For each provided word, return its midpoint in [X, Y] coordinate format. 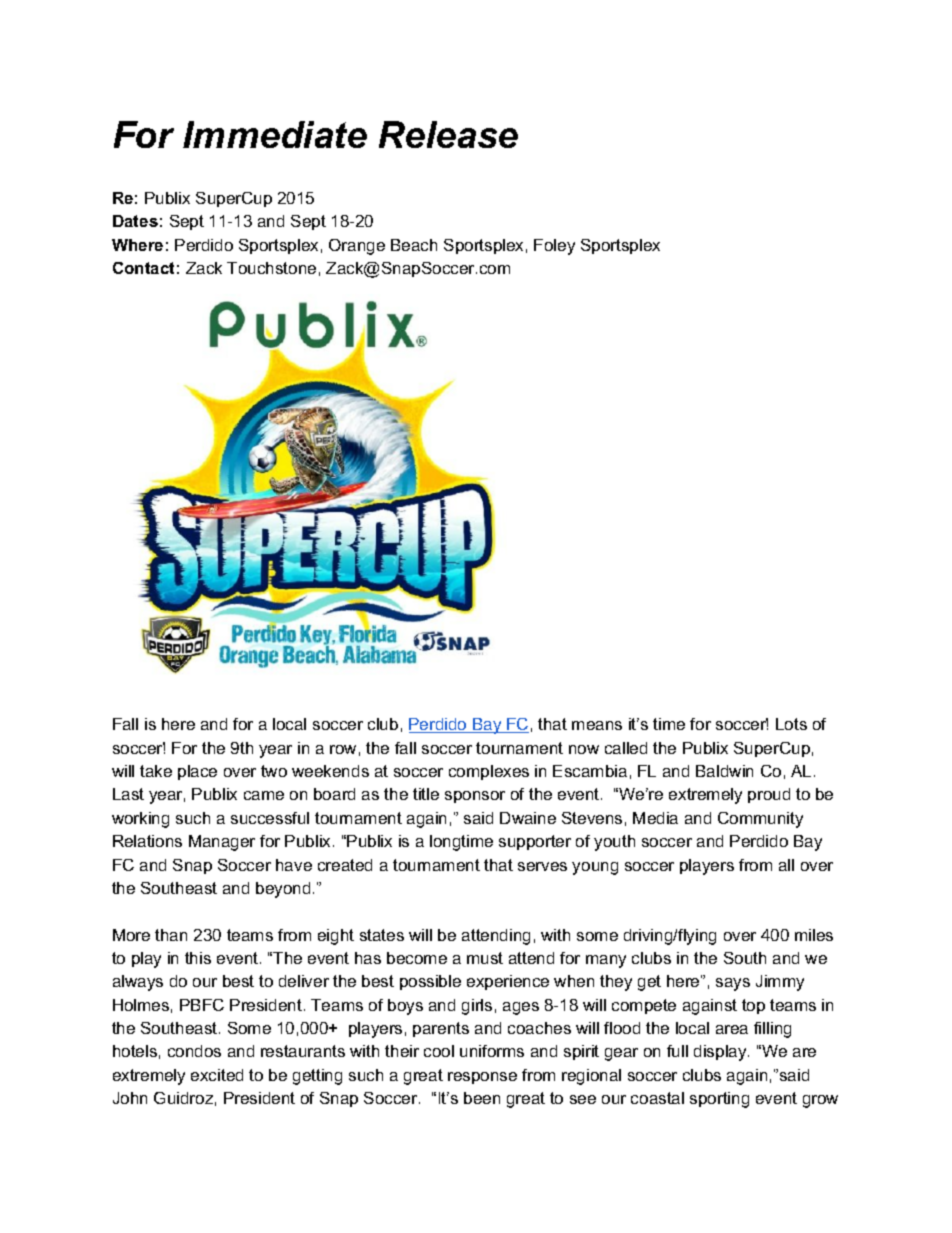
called [626, 748]
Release [448, 134]
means [597, 725]
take [156, 771]
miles [814, 935]
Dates [135, 221]
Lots [791, 724]
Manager [222, 843]
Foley [554, 247]
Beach [414, 245]
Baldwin [724, 771]
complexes [489, 772]
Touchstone [271, 268]
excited [217, 1075]
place [197, 772]
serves [542, 866]
